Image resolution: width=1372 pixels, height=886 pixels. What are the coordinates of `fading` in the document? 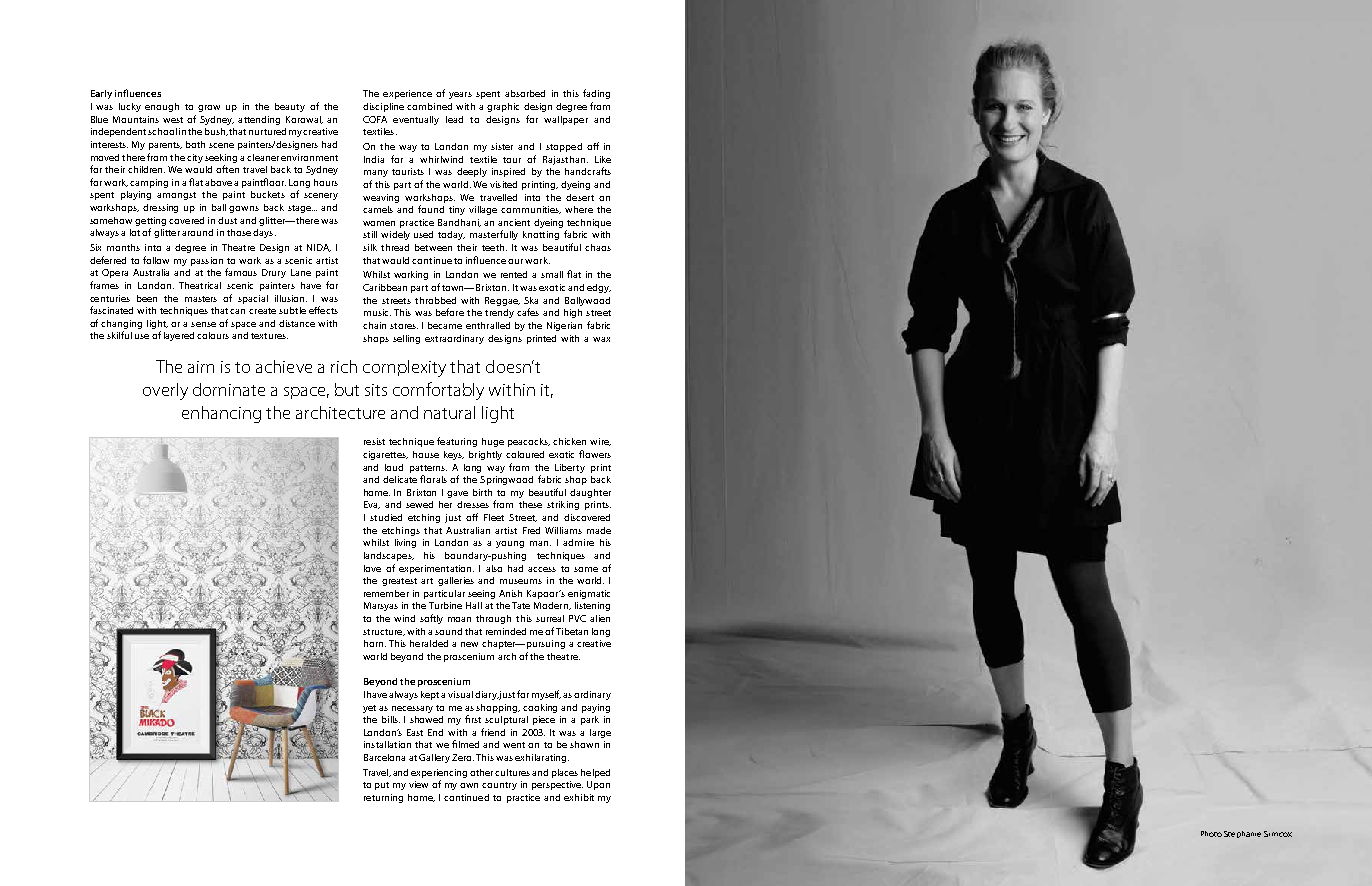 It's located at (596, 94).
